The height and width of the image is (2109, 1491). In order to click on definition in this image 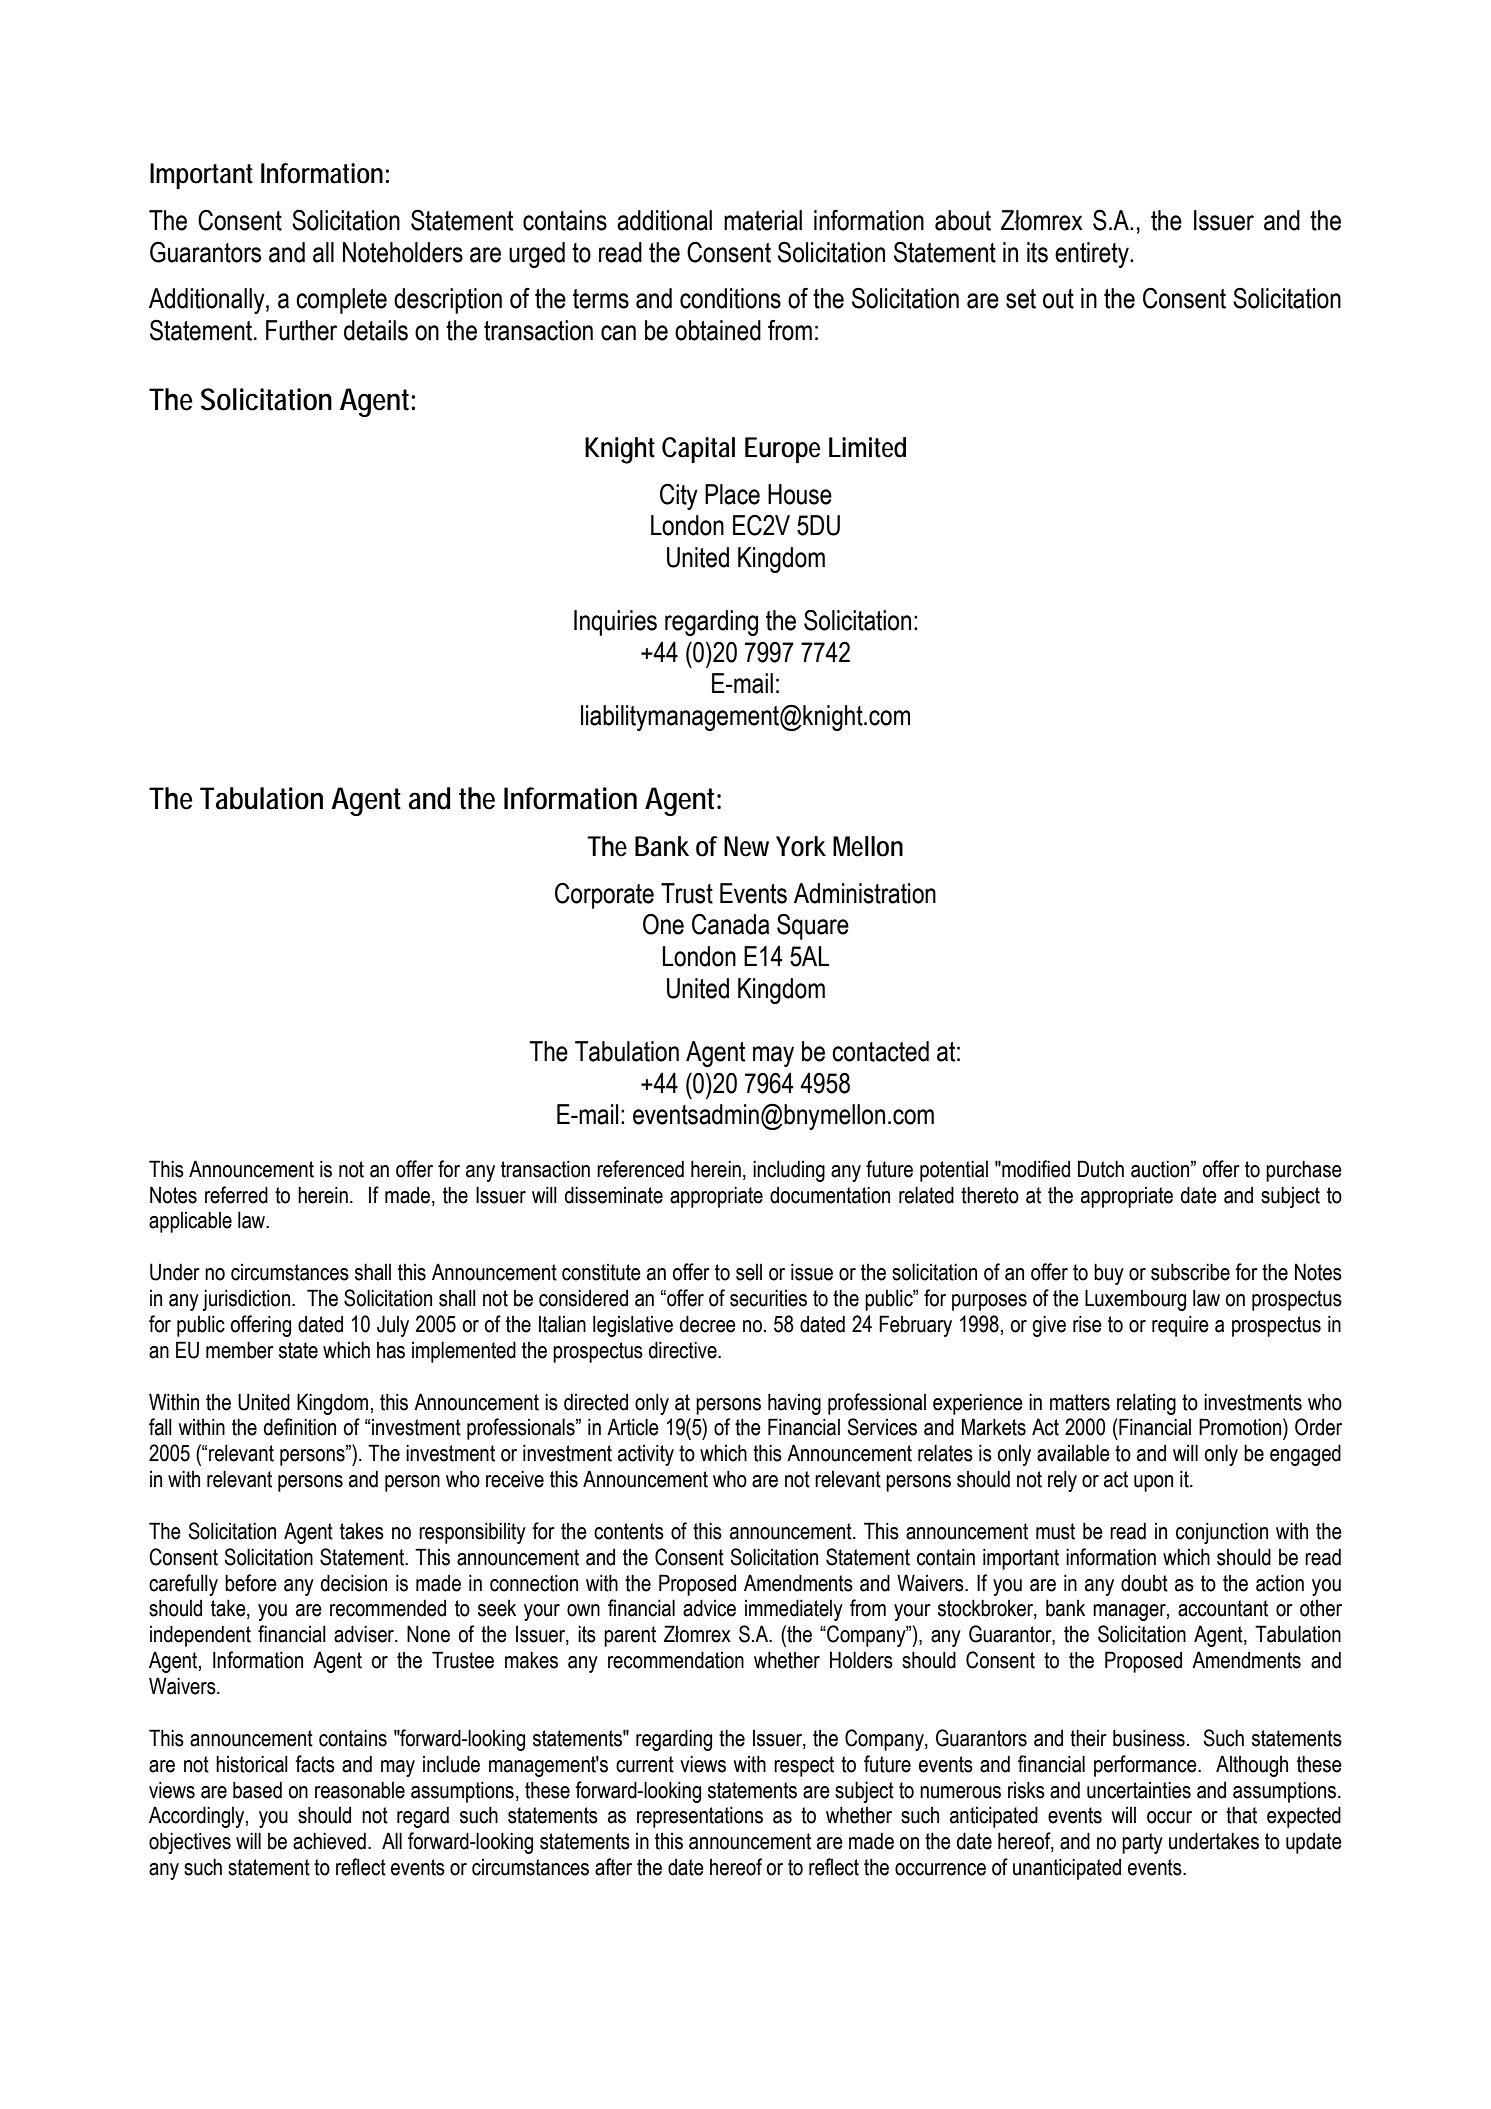, I will do `click(300, 1427)`.
